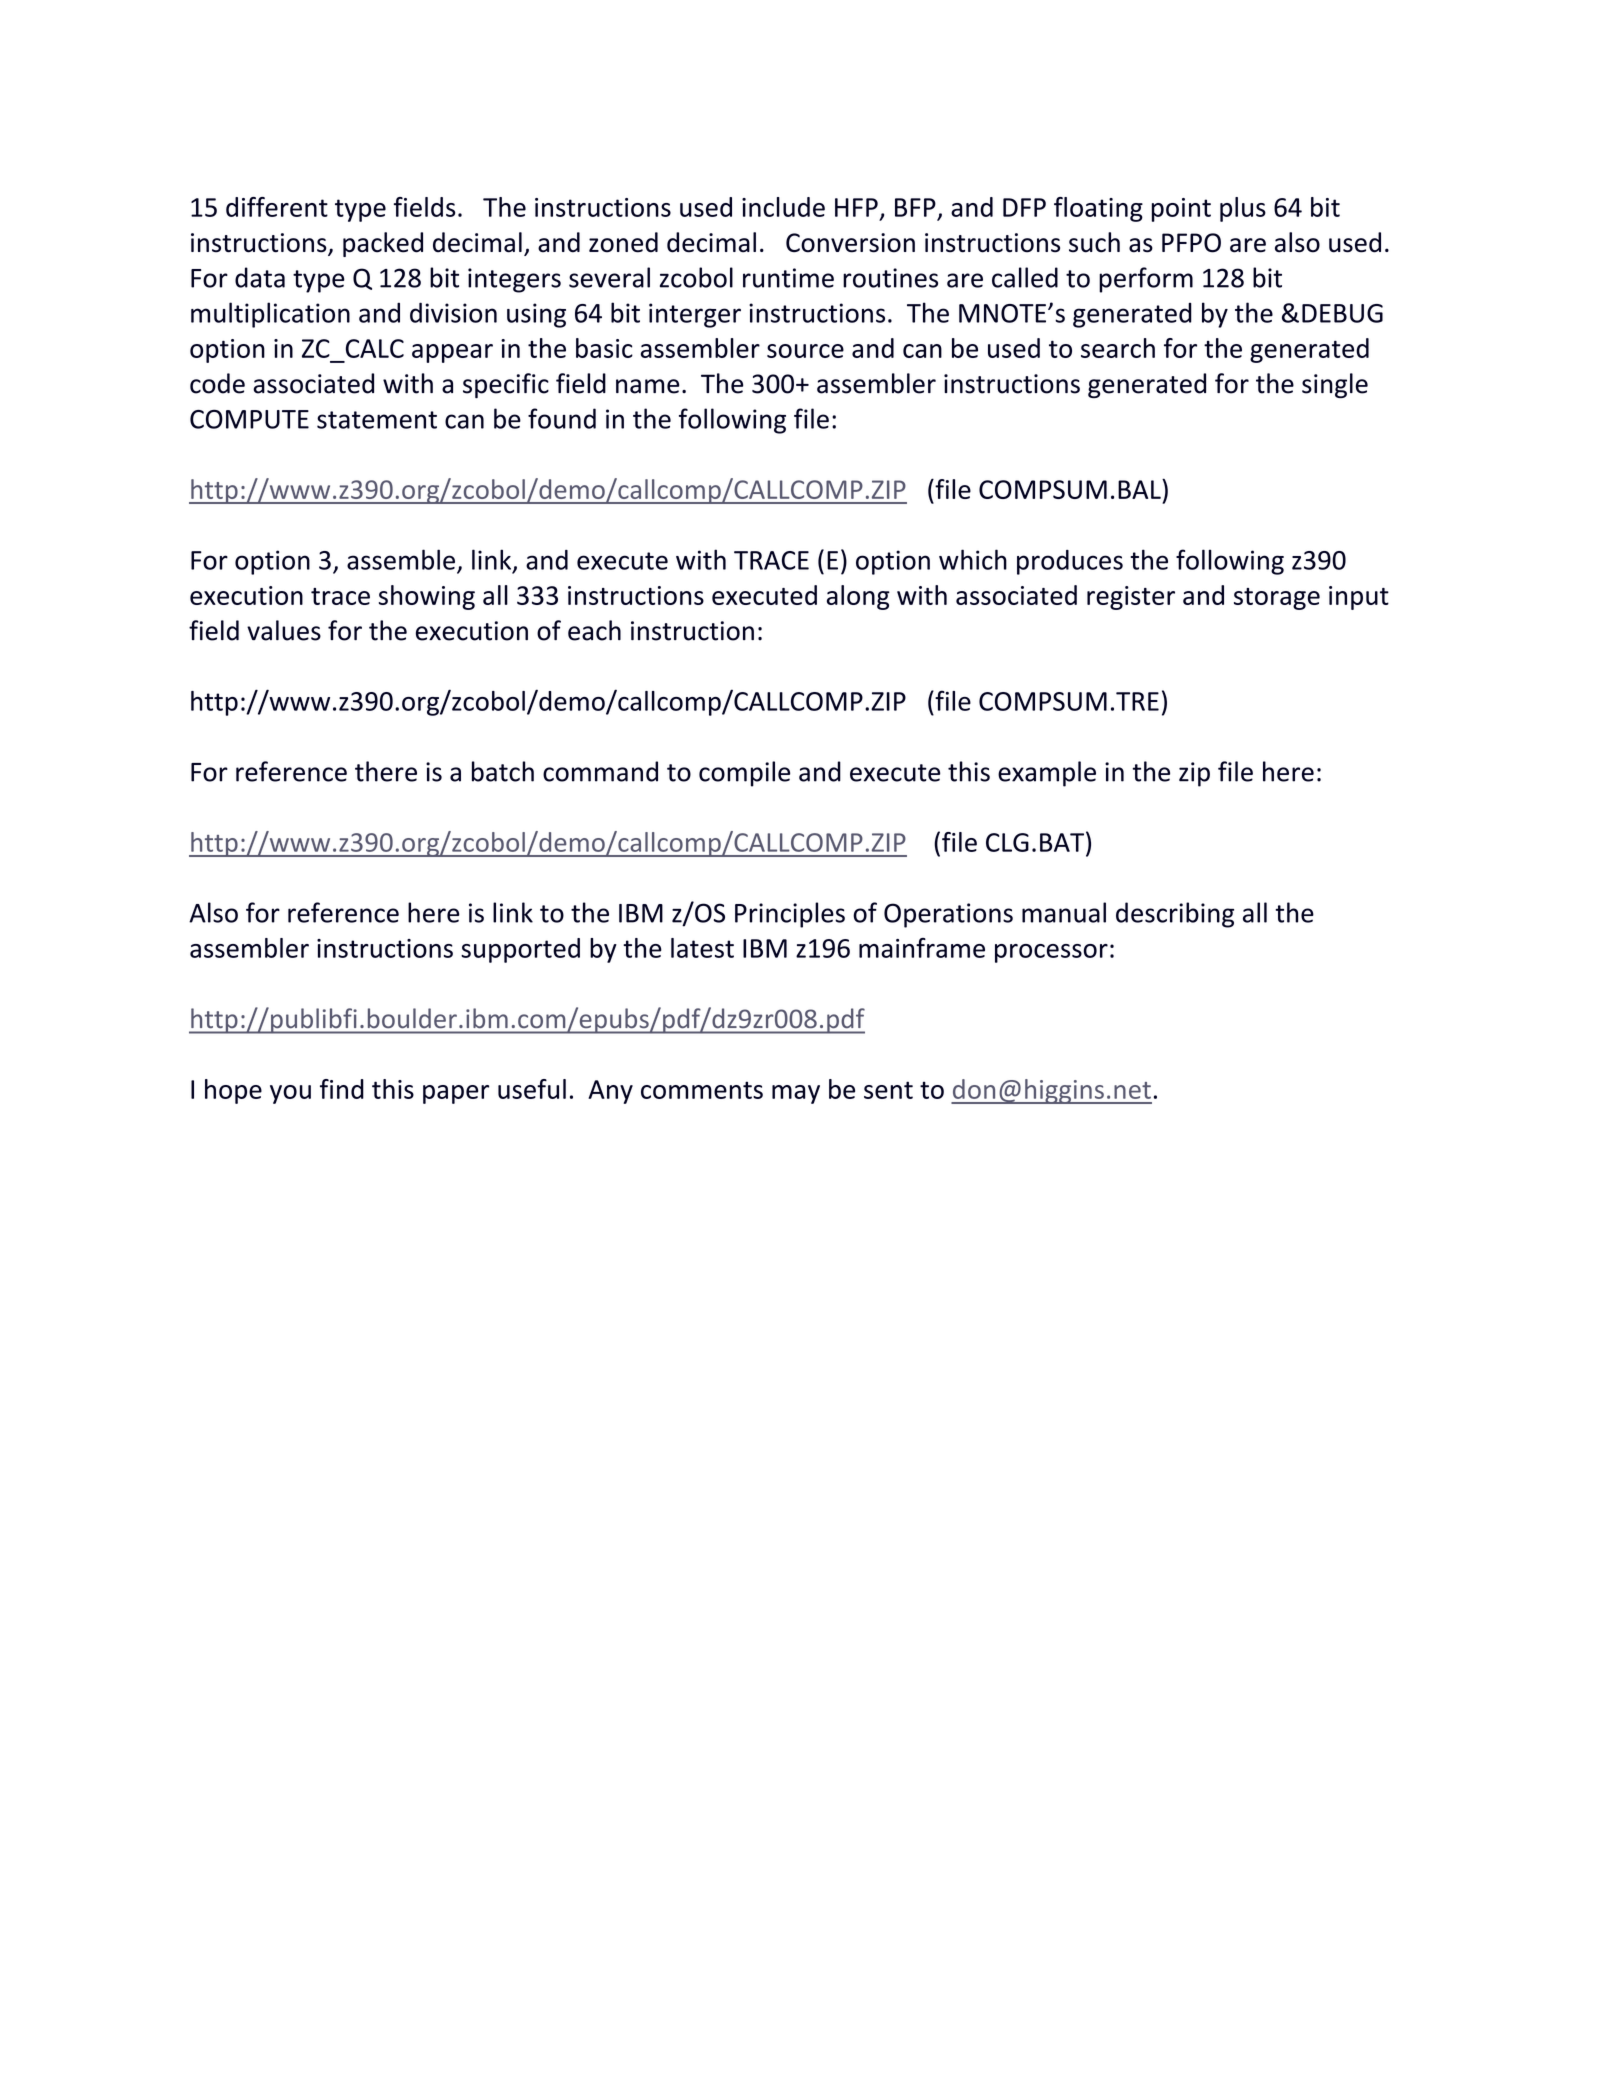 This image has height=2081, width=1608. I want to click on batch, so click(503, 771).
